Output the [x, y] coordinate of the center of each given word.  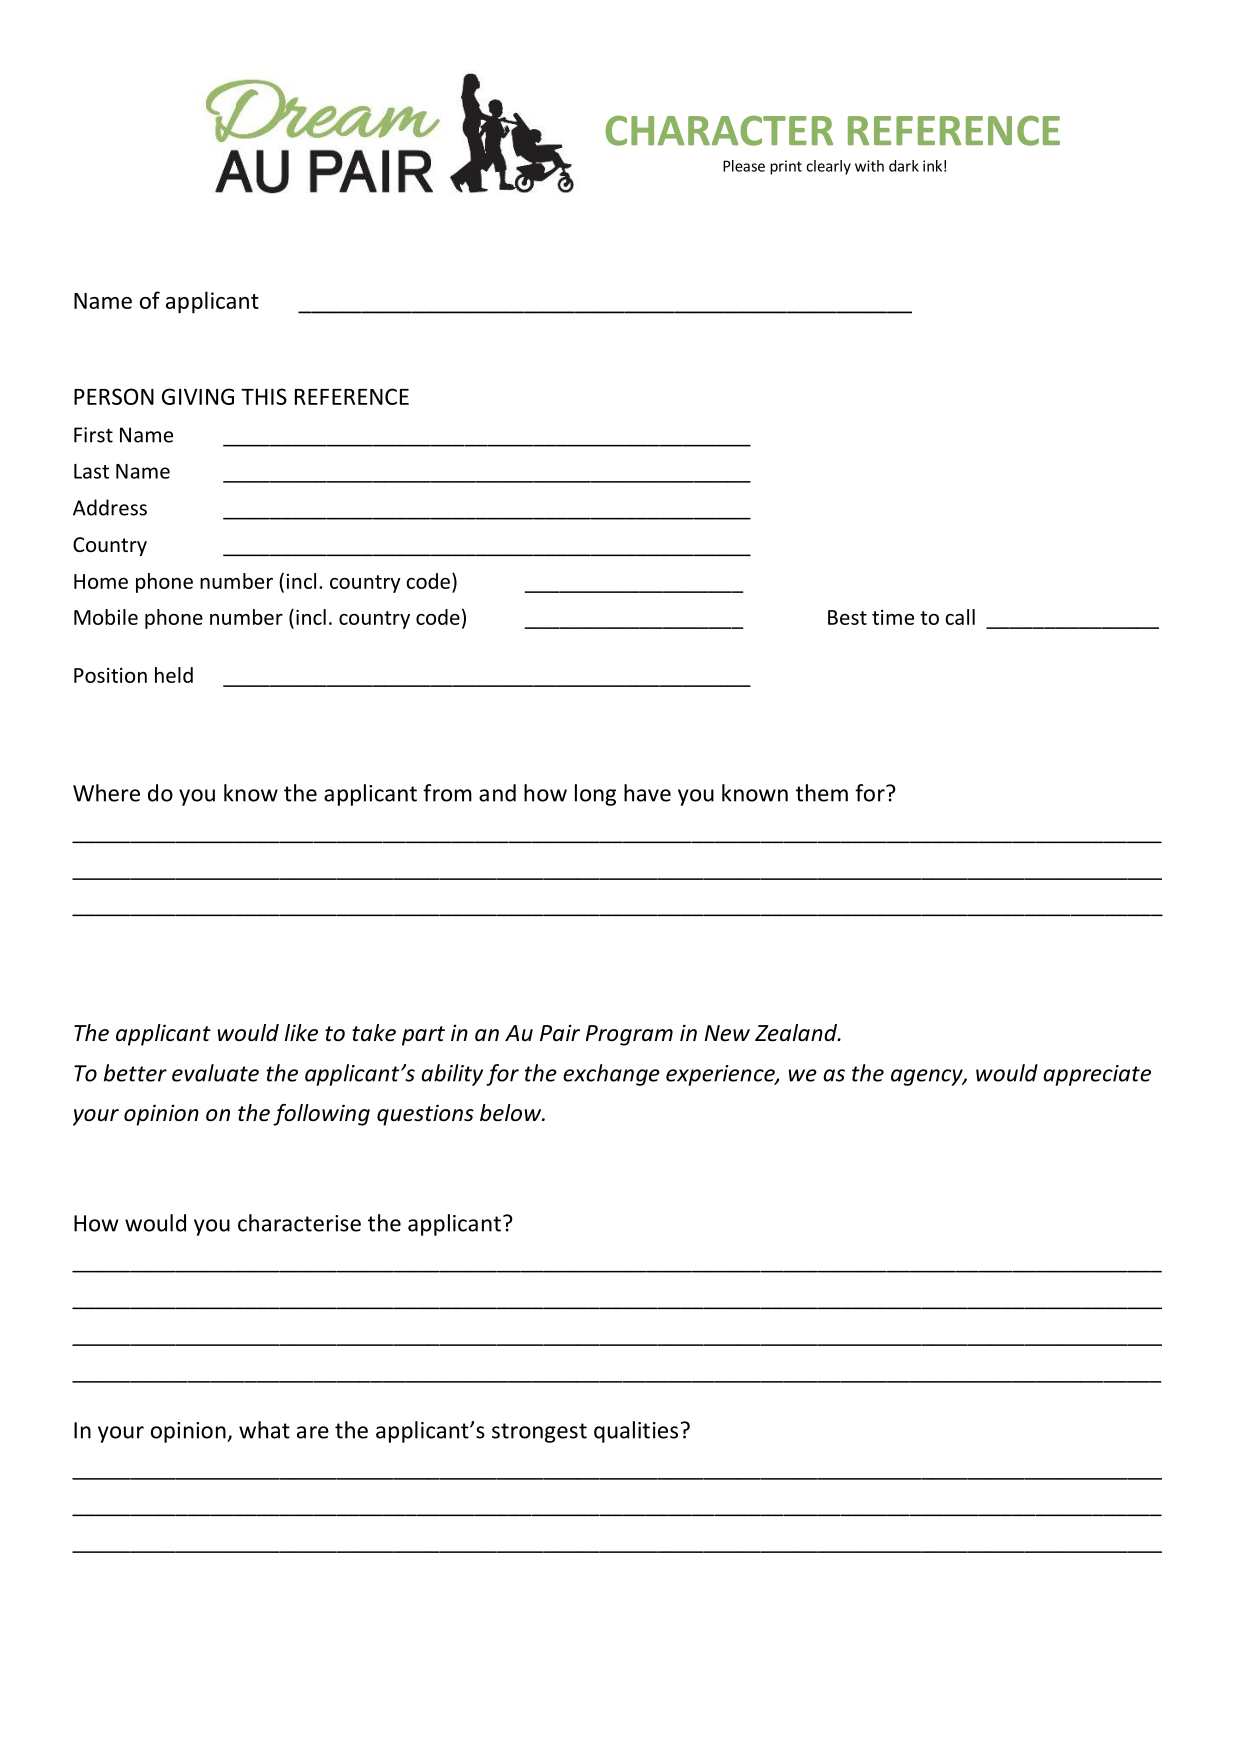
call [960, 617]
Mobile [106, 617]
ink [932, 166]
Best [847, 617]
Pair [560, 1032]
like [301, 1033]
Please [744, 166]
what [264, 1430]
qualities [636, 1432]
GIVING [198, 396]
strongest [539, 1433]
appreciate [1097, 1075]
